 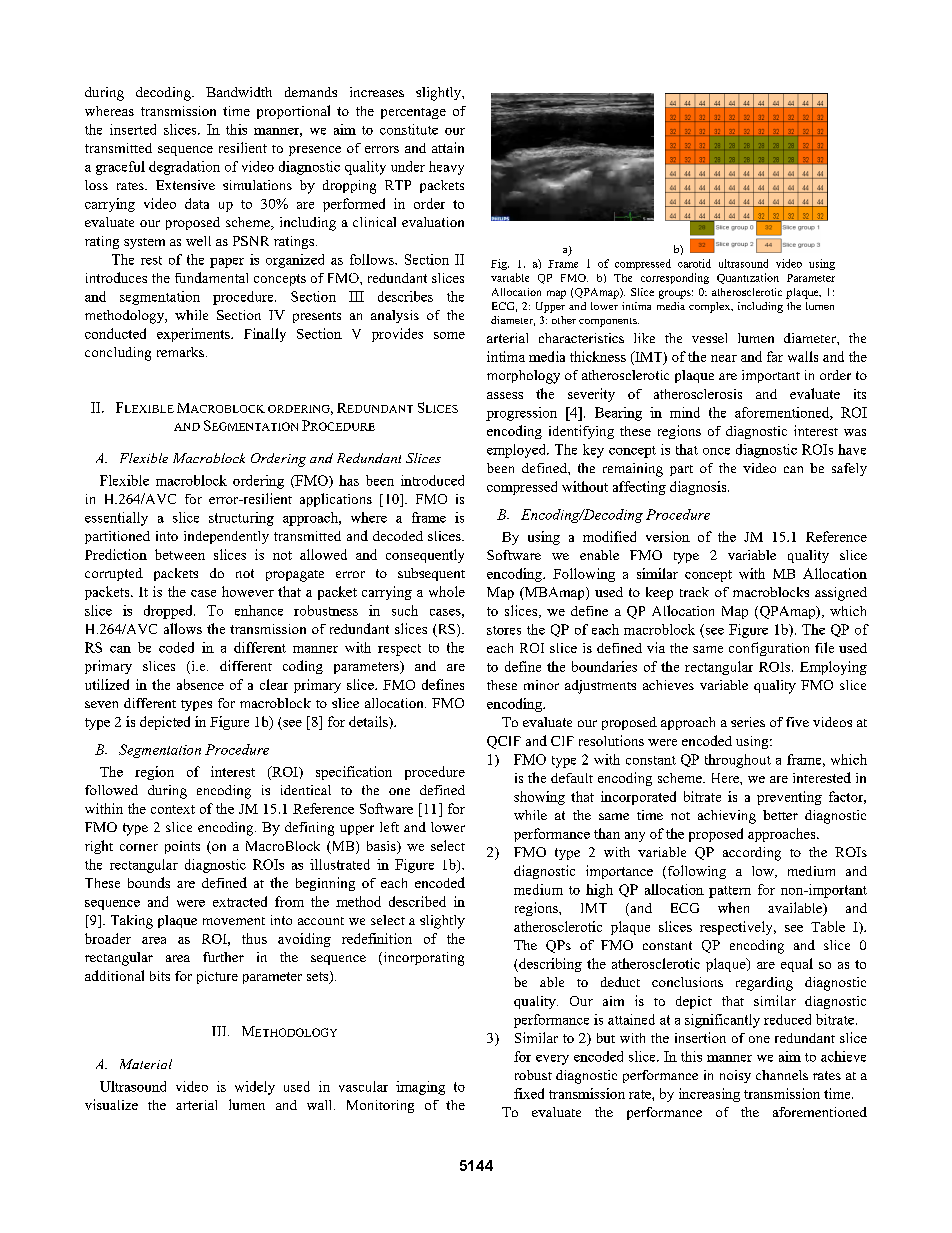 What do you see at coordinates (694, 263) in the image?
I see `carotid` at bounding box center [694, 263].
